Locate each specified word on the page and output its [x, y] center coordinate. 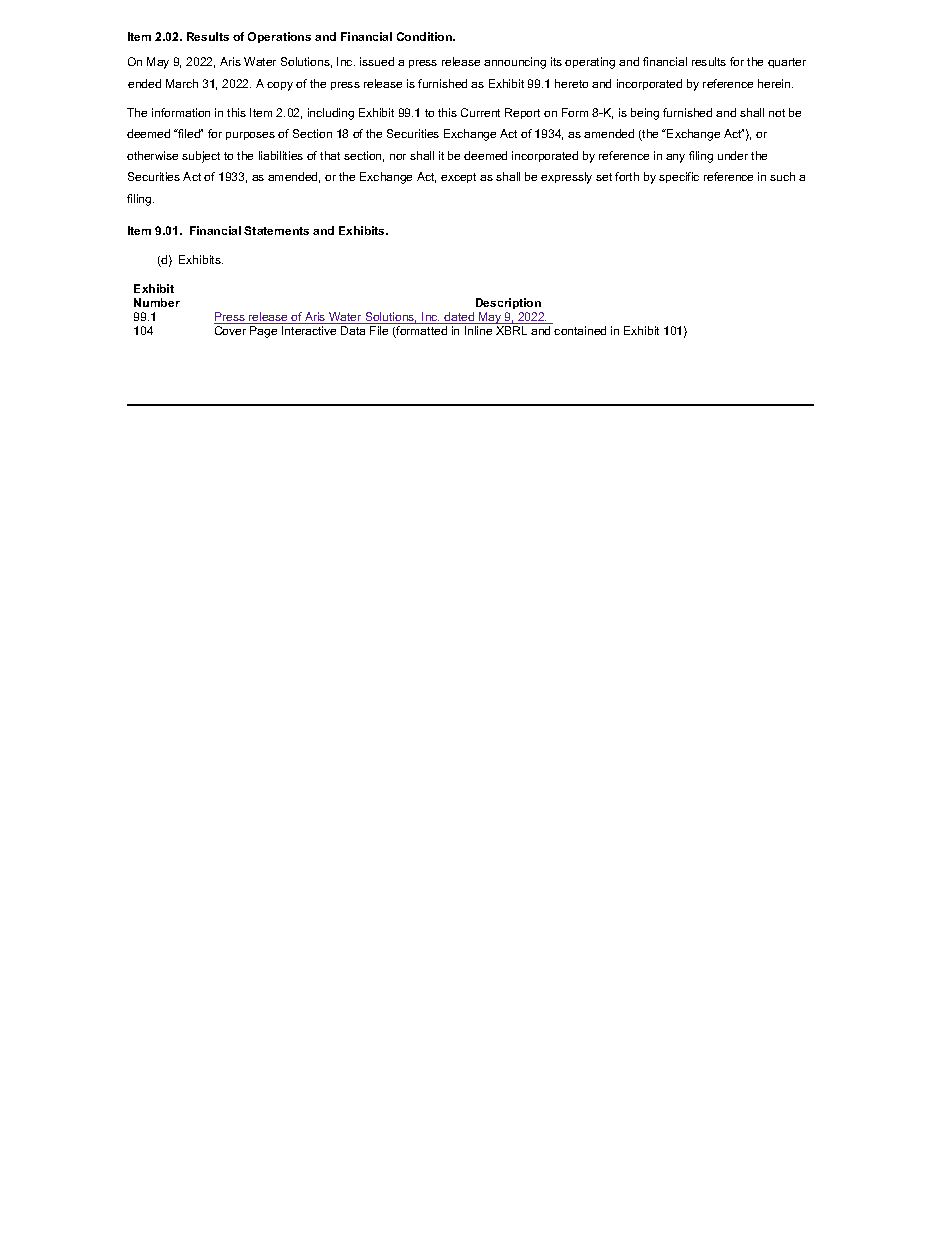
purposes [250, 136]
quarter [787, 63]
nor [398, 157]
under [733, 155]
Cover [230, 330]
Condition [425, 36]
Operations [279, 37]
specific [679, 177]
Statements [276, 230]
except [458, 178]
